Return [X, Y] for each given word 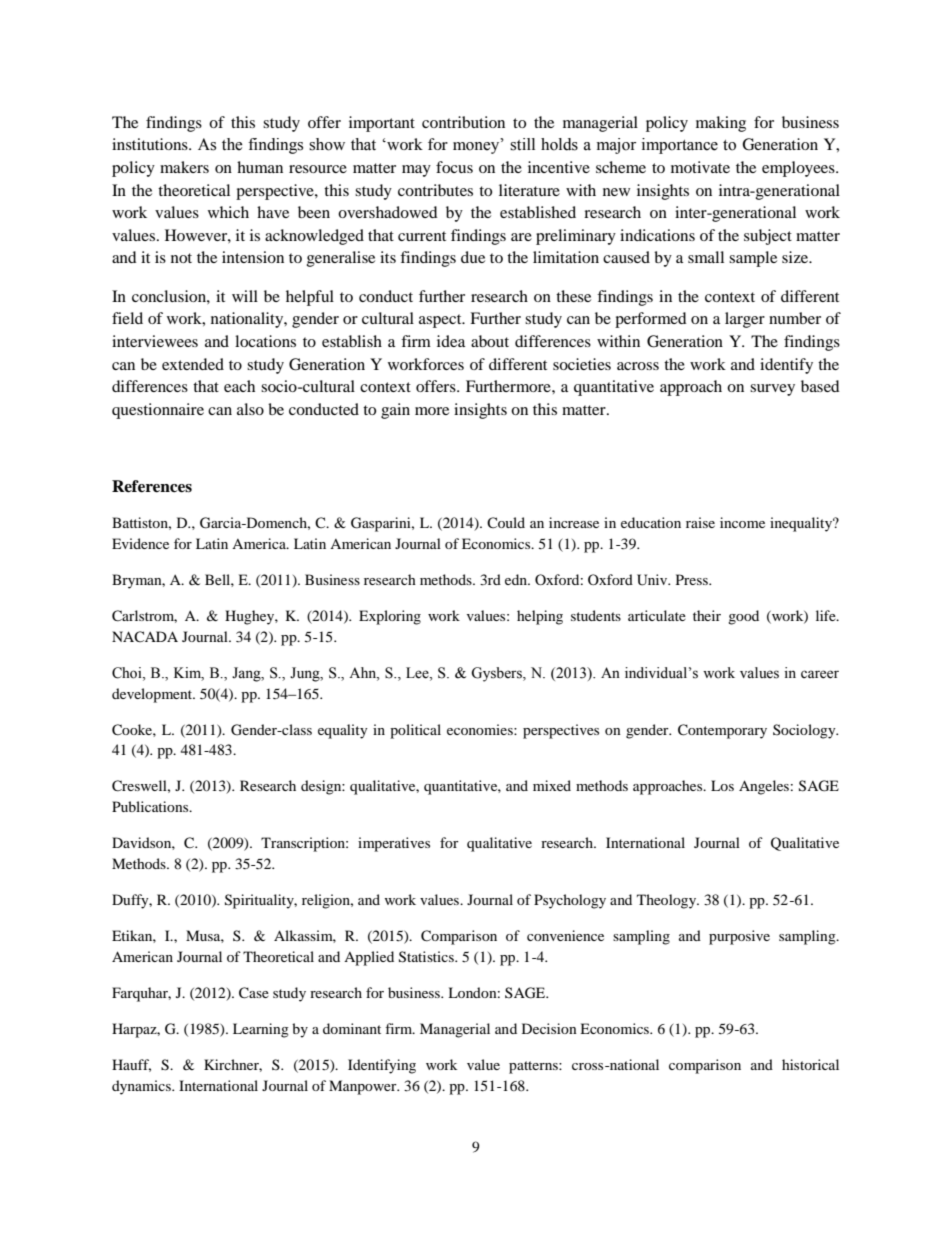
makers [184, 167]
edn [517, 579]
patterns [534, 1067]
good [743, 617]
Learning [261, 1030]
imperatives [394, 844]
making [721, 124]
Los [722, 785]
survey [772, 390]
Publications [151, 806]
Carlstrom [144, 616]
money [477, 147]
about [490, 341]
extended [193, 364]
